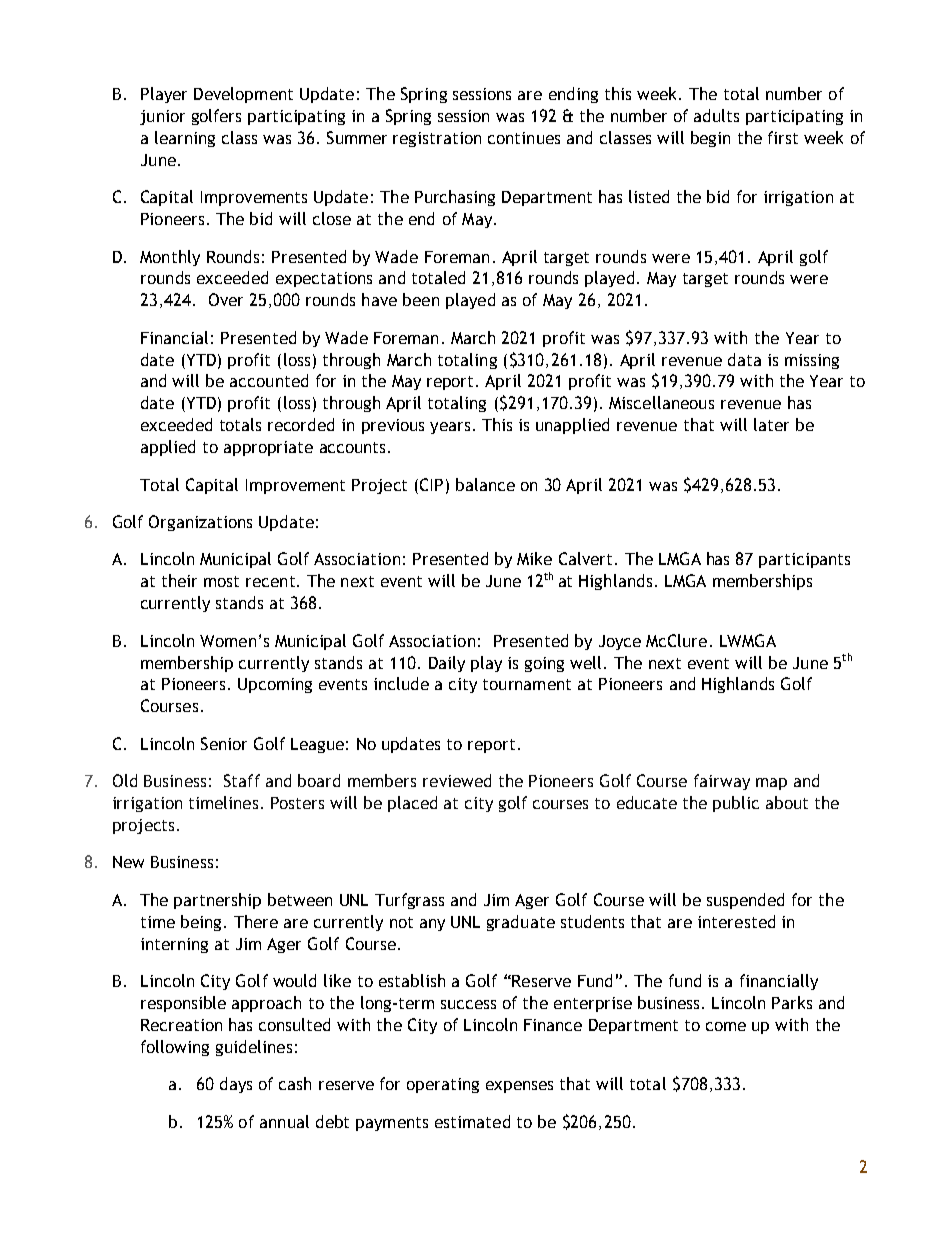 This page has height=1233, width=952. I want to click on come, so click(726, 1026).
